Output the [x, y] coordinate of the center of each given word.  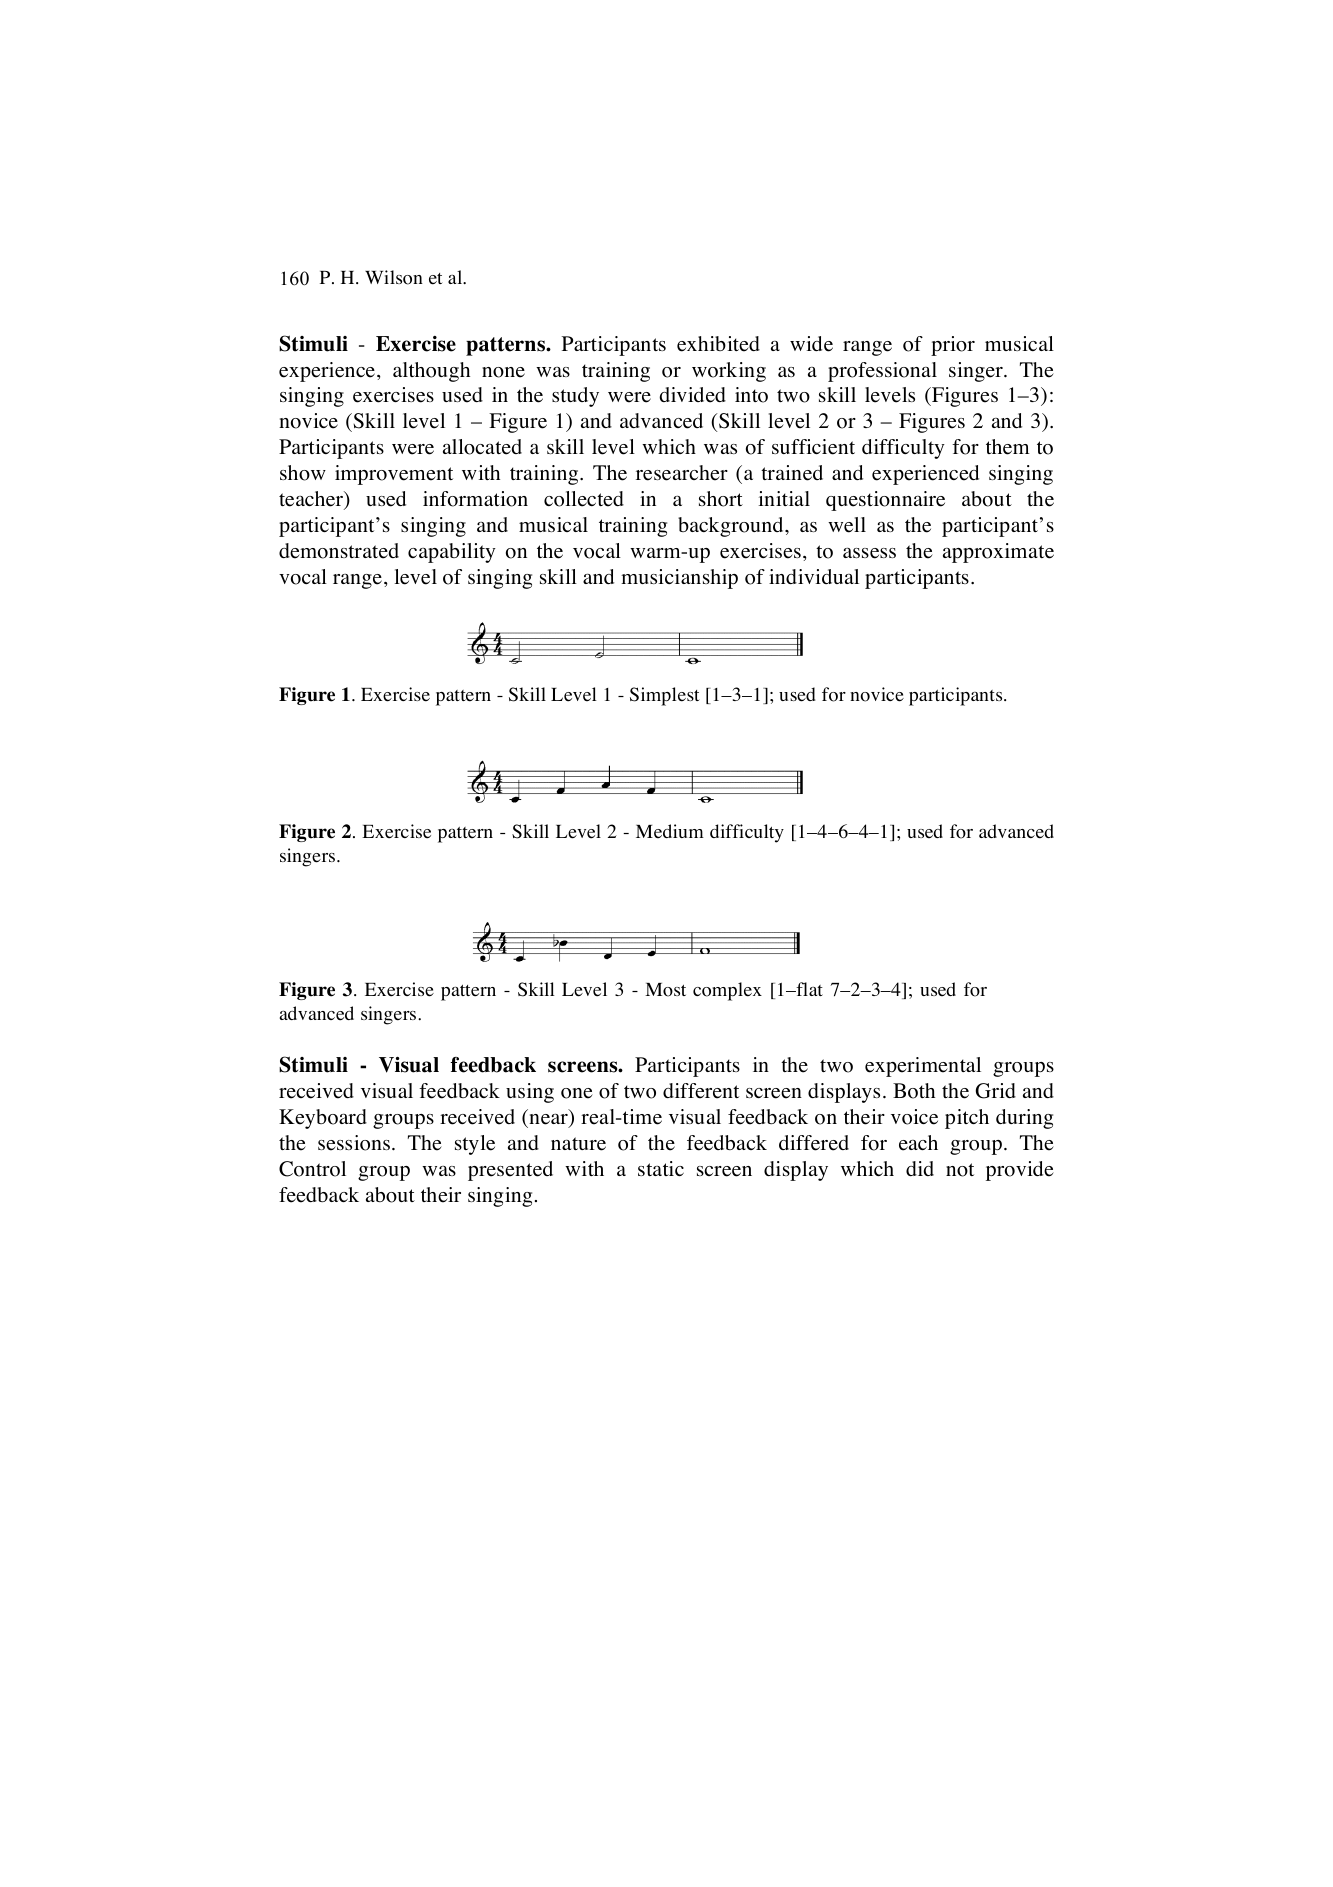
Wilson [394, 277]
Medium [670, 831]
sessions [355, 1143]
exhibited [718, 344]
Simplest [665, 696]
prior [953, 346]
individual [814, 576]
